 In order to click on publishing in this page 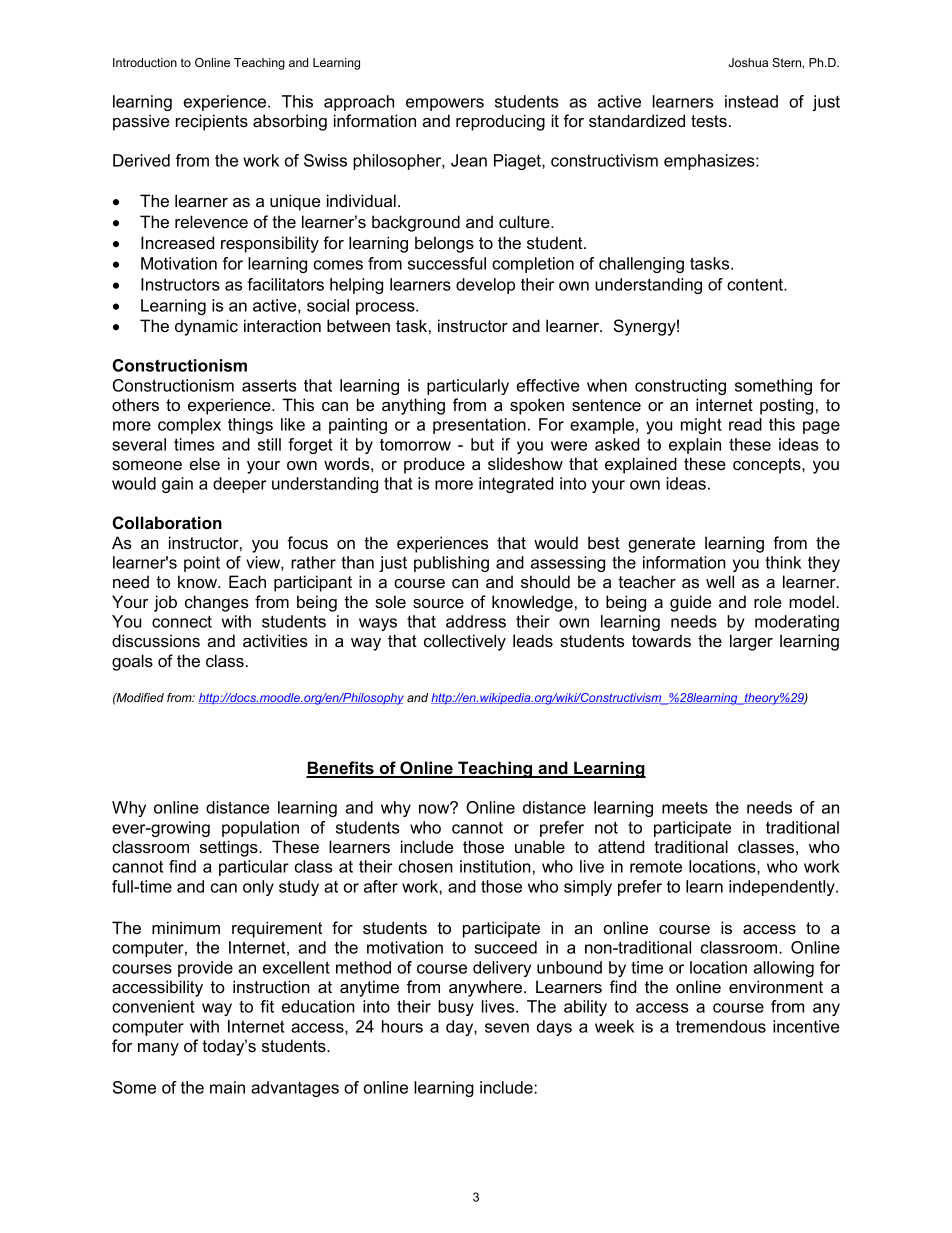, I will do `click(451, 564)`.
